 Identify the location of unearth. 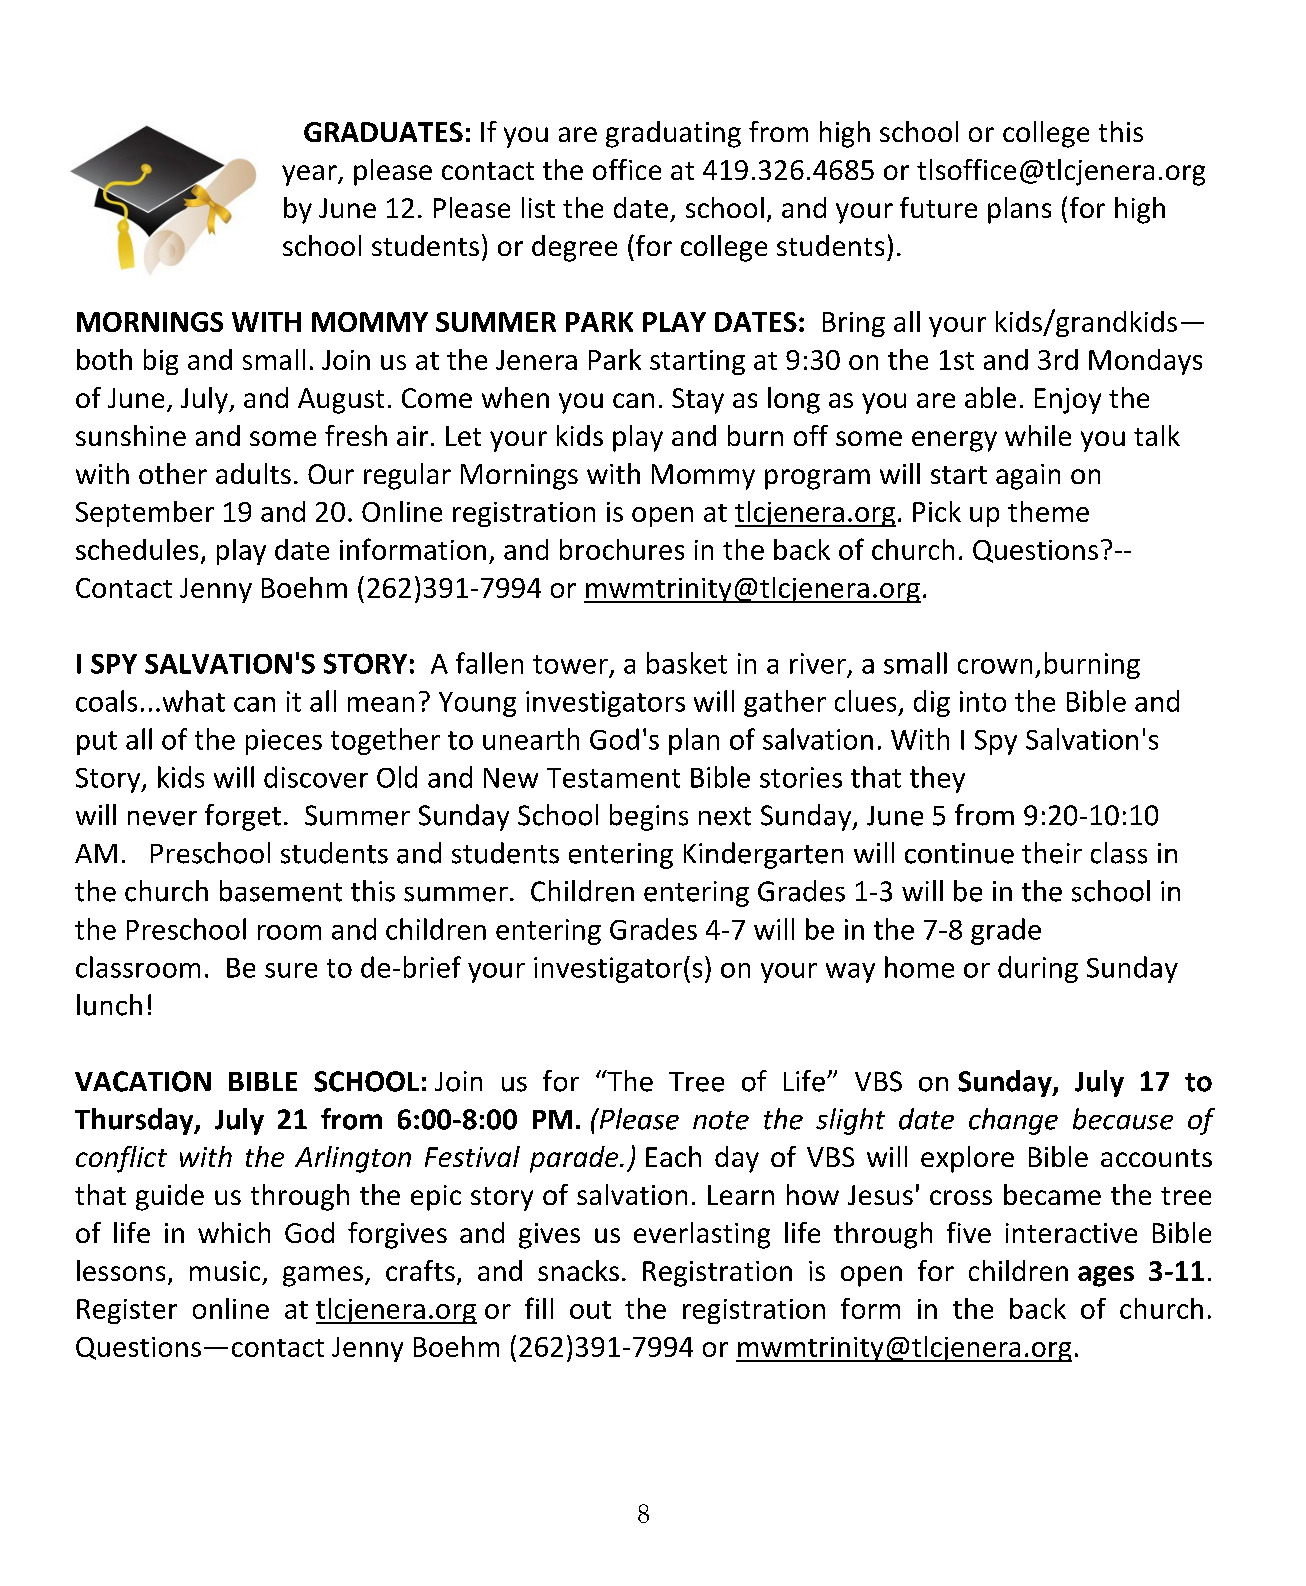
(531, 739).
